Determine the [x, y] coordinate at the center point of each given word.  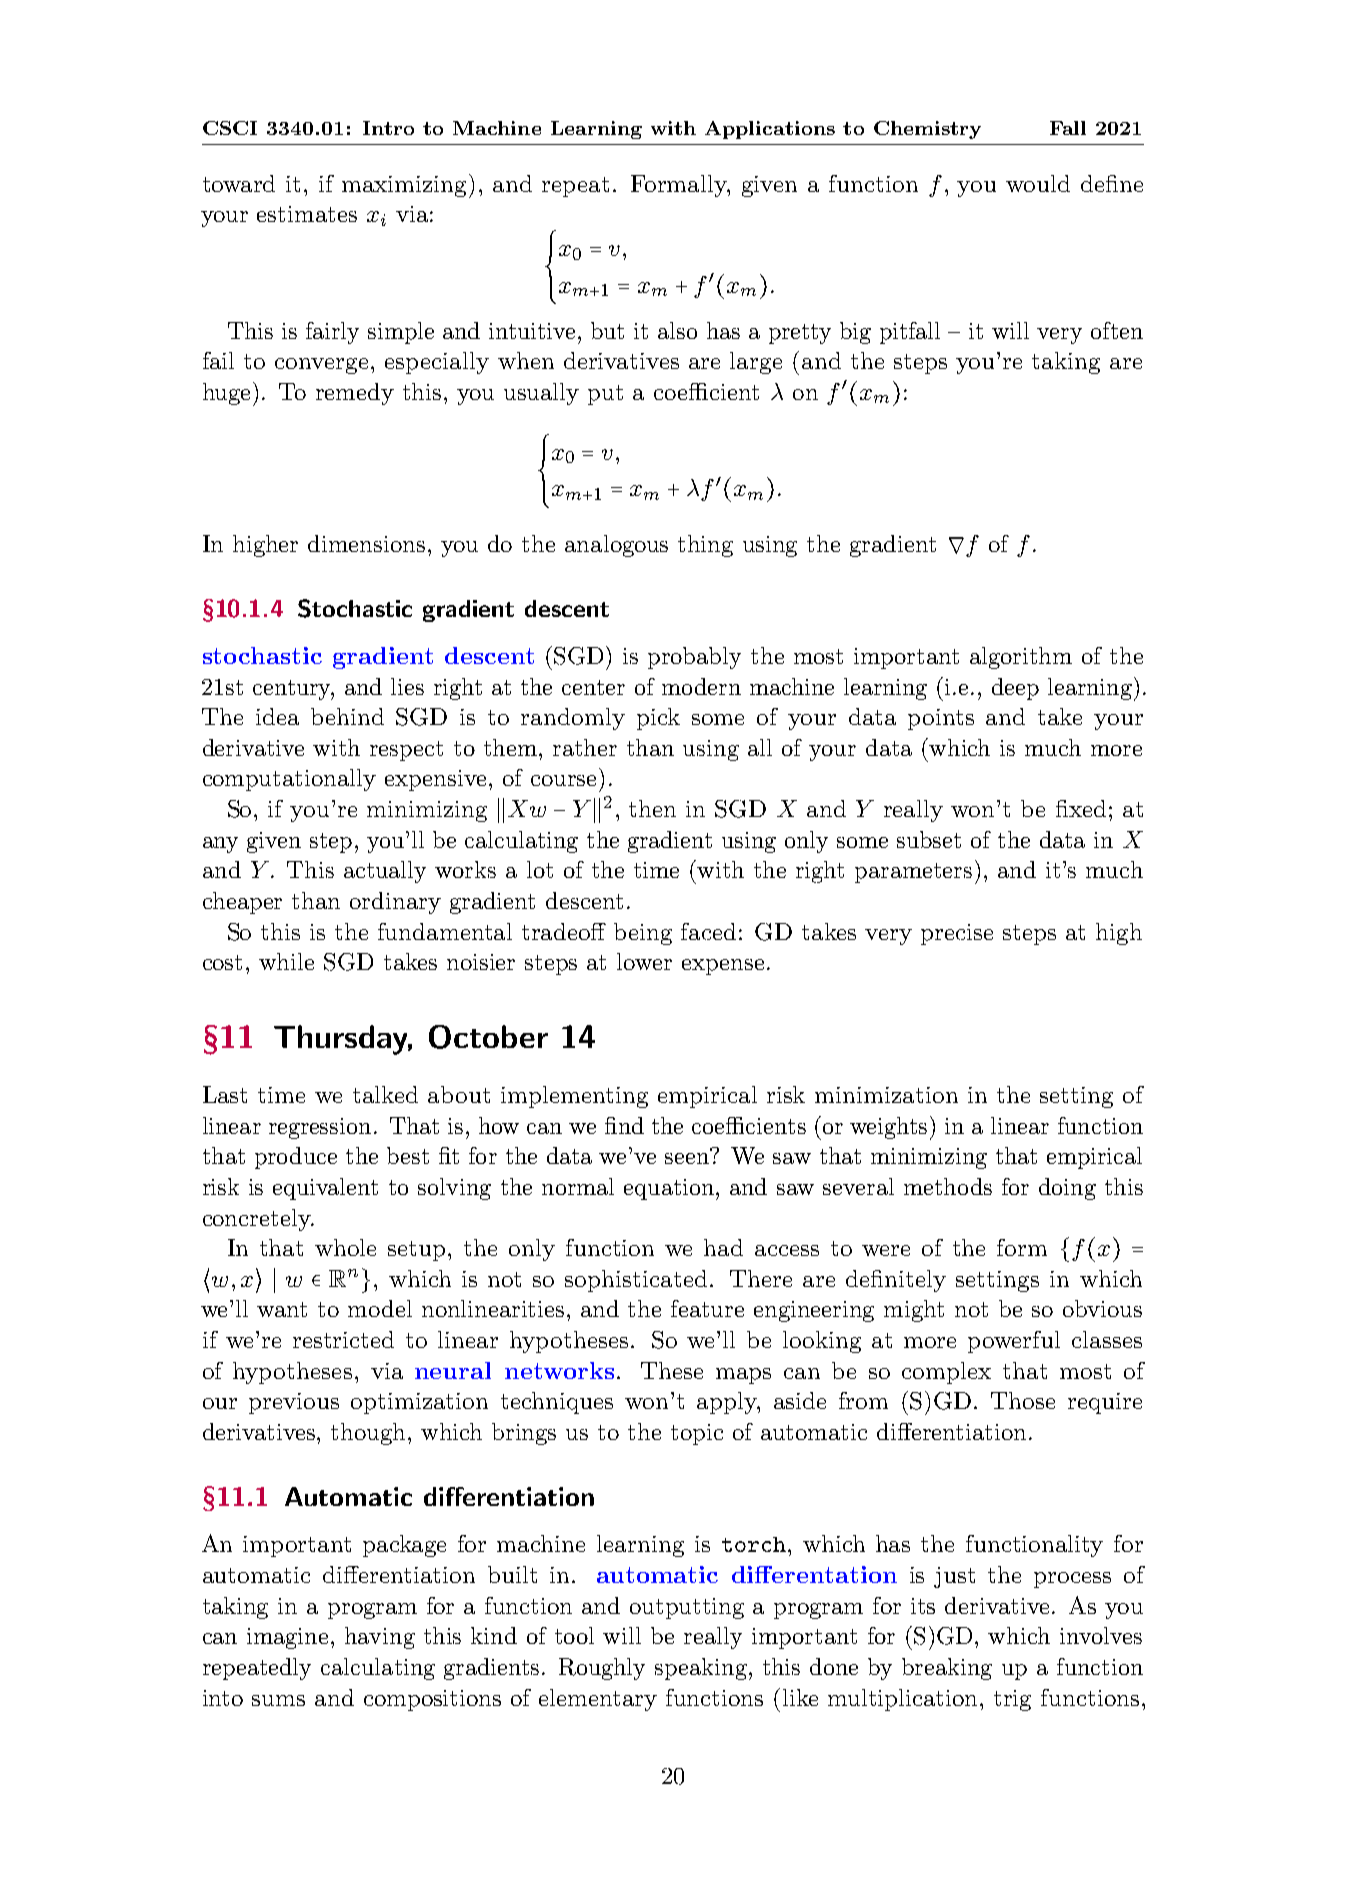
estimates [307, 214]
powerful [1014, 1342]
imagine [287, 1638]
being [643, 934]
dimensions [366, 543]
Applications [770, 130]
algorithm [1021, 658]
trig [1012, 1700]
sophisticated [636, 1281]
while [286, 961]
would [1038, 183]
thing [705, 546]
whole [345, 1247]
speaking [701, 1669]
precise [957, 934]
